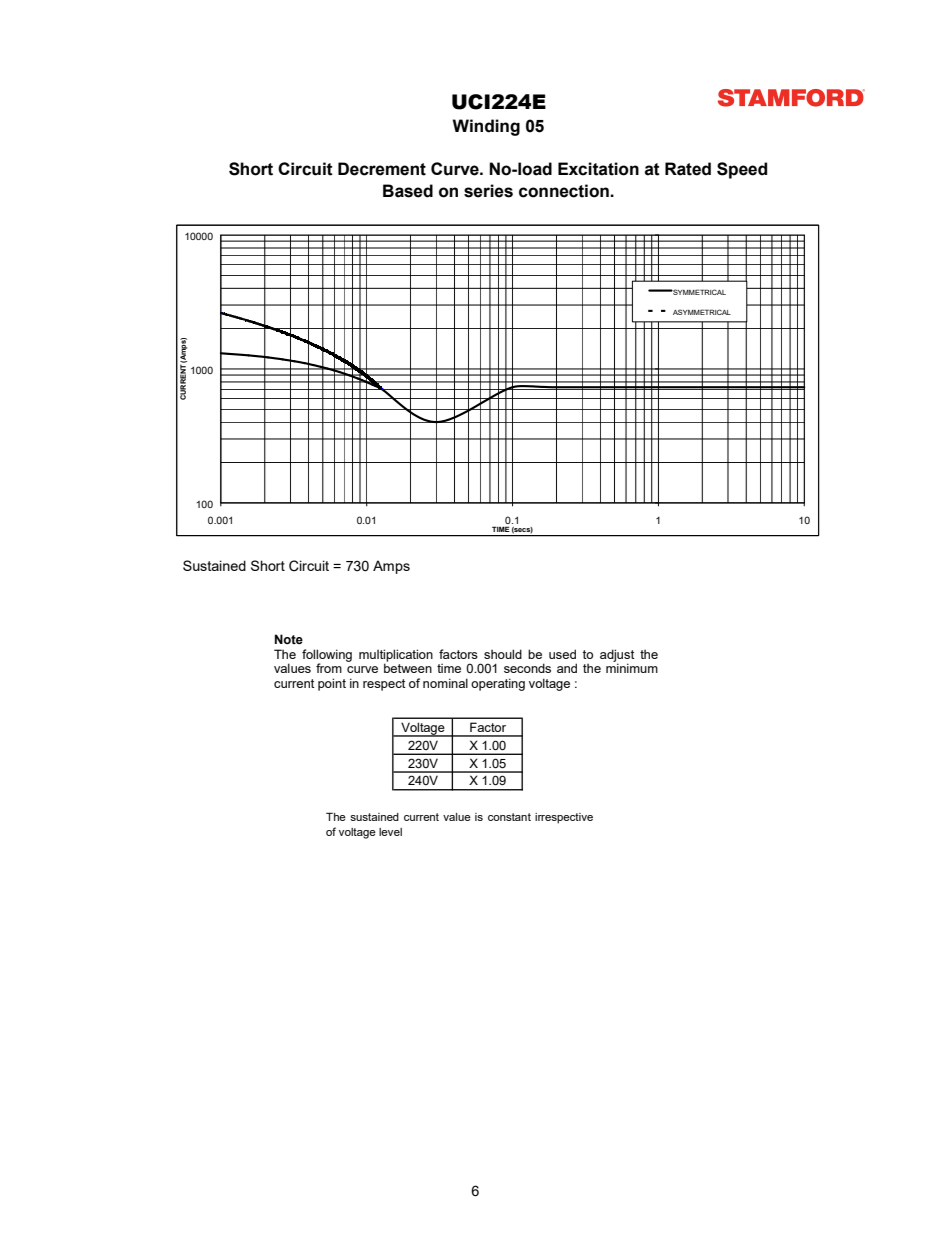 The width and height of the screenshot is (952, 1233). Describe the element at coordinates (617, 656) in the screenshot. I see `adjust` at that location.
